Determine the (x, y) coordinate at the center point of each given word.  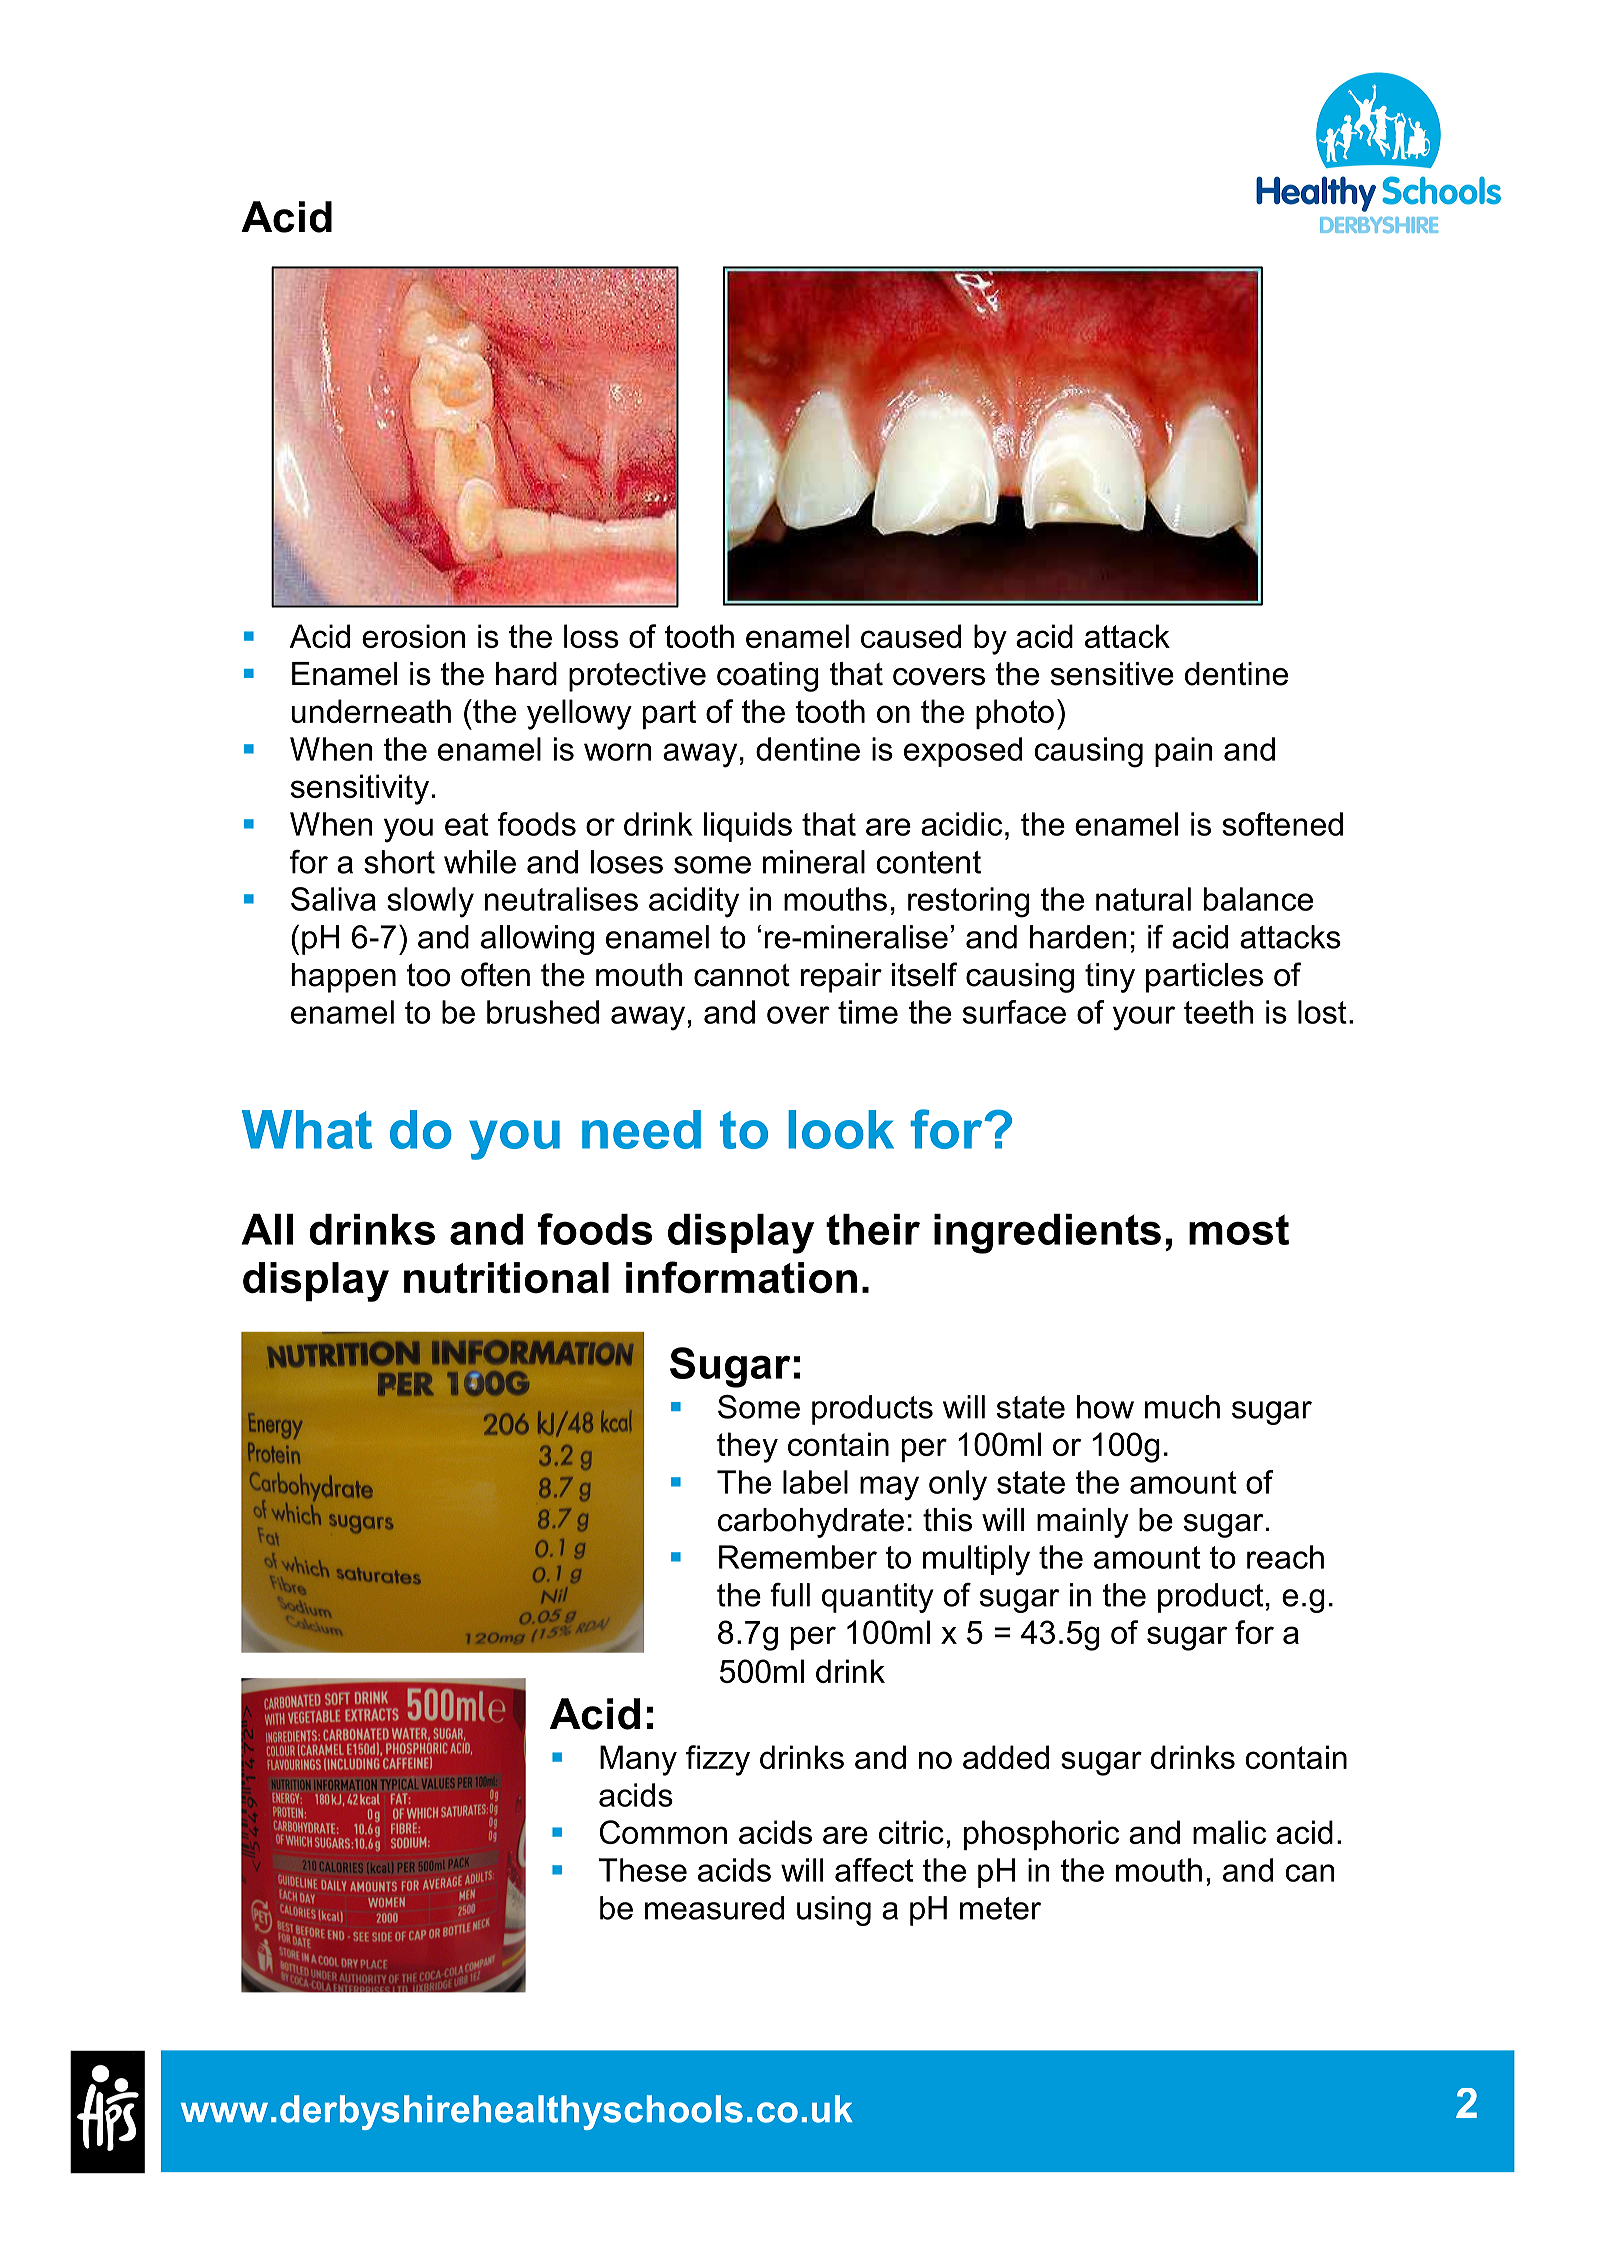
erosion (413, 636)
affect (874, 1870)
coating (768, 677)
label (815, 1482)
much (1182, 1407)
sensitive (1112, 674)
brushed (543, 1012)
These (643, 1870)
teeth (1219, 1012)
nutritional (506, 1278)
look (841, 1129)
